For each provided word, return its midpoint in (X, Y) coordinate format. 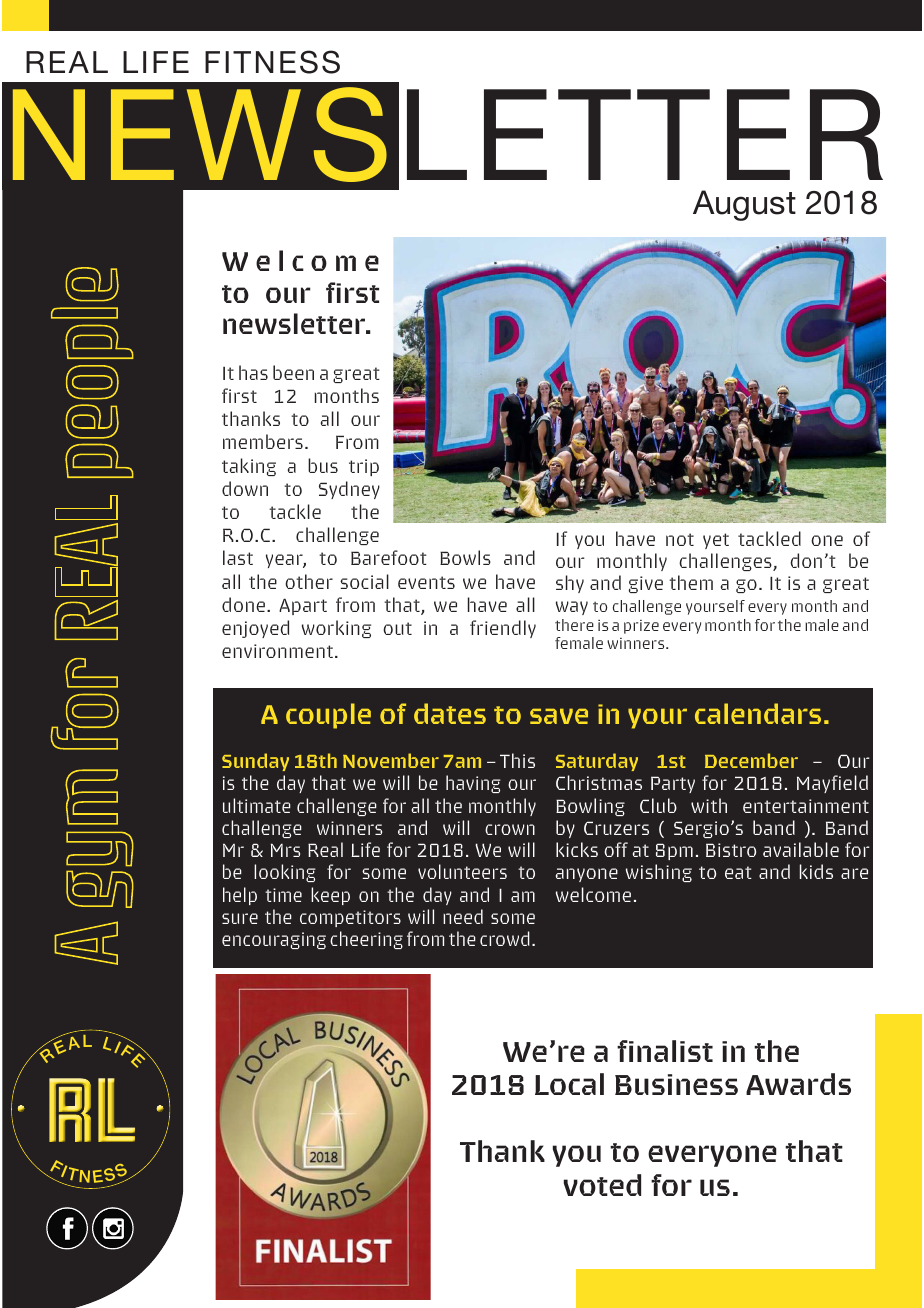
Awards (798, 1084)
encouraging (274, 940)
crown (510, 829)
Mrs (285, 850)
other (309, 581)
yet (716, 541)
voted (602, 1185)
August (744, 205)
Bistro (731, 850)
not (680, 539)
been (293, 372)
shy (570, 584)
